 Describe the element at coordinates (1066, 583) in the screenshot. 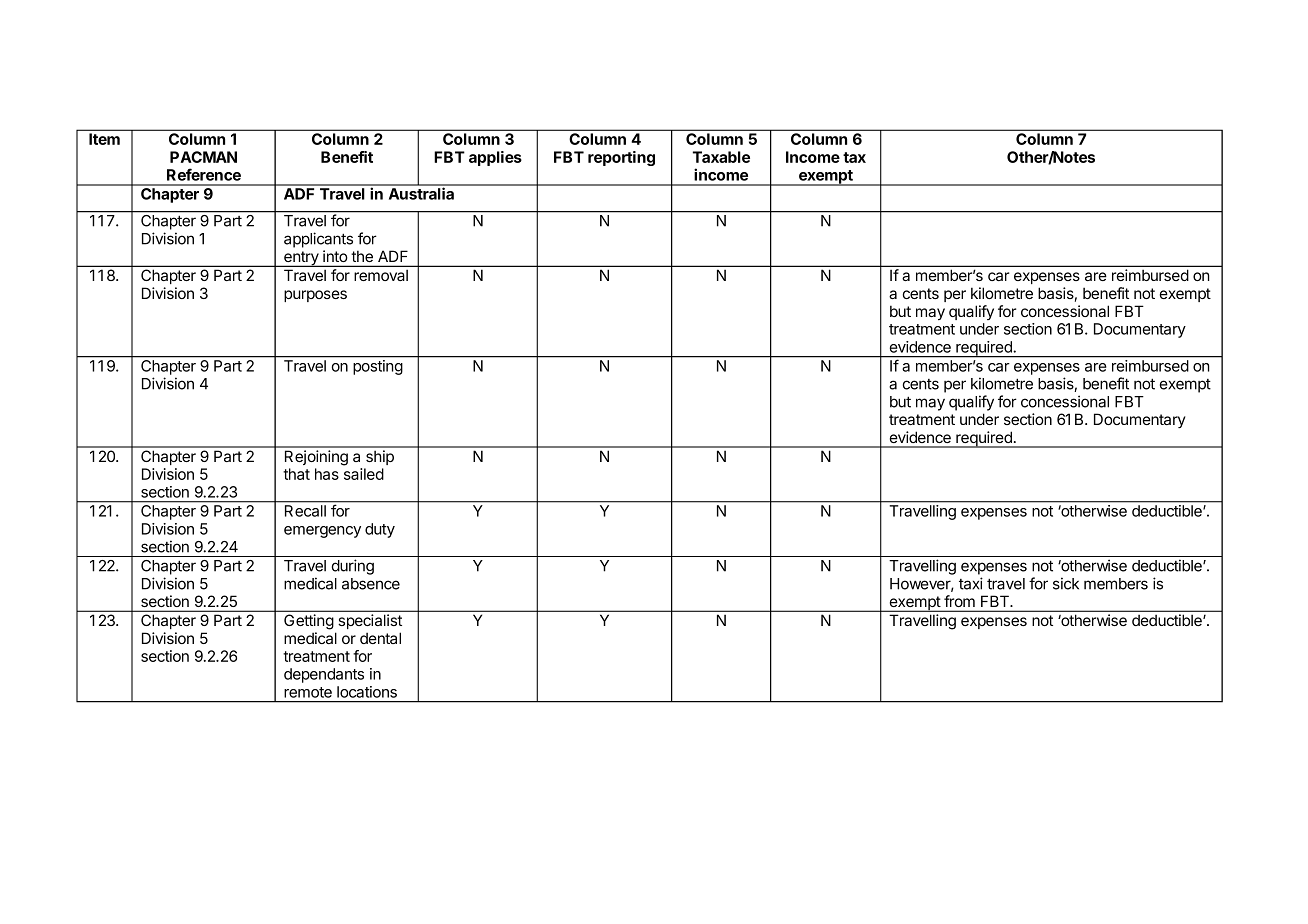

I see `sick` at that location.
